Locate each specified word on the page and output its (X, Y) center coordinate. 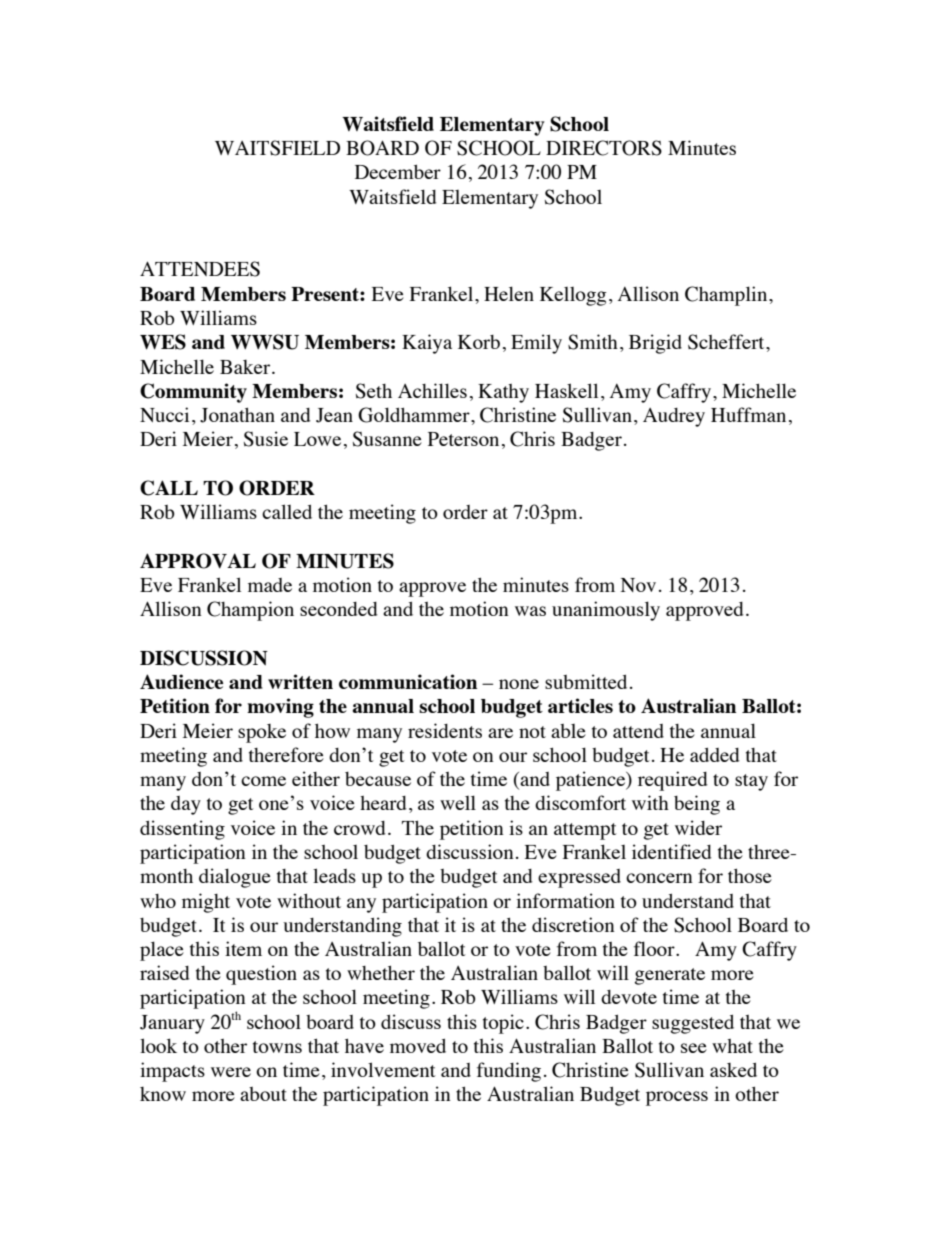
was (530, 611)
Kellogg (573, 296)
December (398, 171)
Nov (638, 585)
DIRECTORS (604, 148)
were (231, 1072)
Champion (250, 611)
